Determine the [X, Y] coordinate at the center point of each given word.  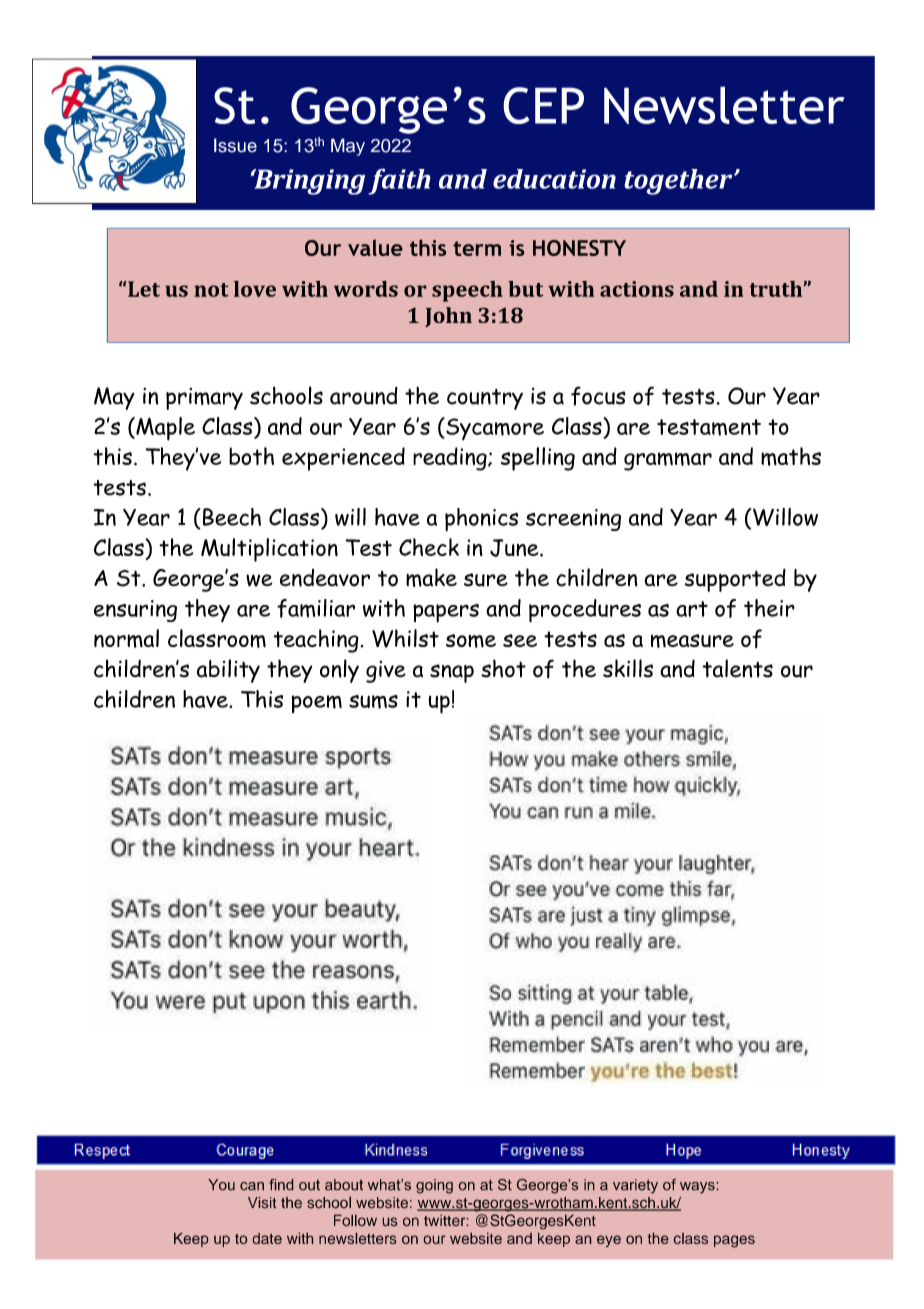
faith [399, 181]
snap [452, 673]
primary [204, 399]
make [431, 577]
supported [735, 580]
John [448, 317]
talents [737, 668]
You [221, 1185]
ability [228, 671]
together [679, 182]
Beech [232, 517]
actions [637, 289]
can [252, 1186]
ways [698, 1188]
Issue [235, 145]
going [434, 1186]
